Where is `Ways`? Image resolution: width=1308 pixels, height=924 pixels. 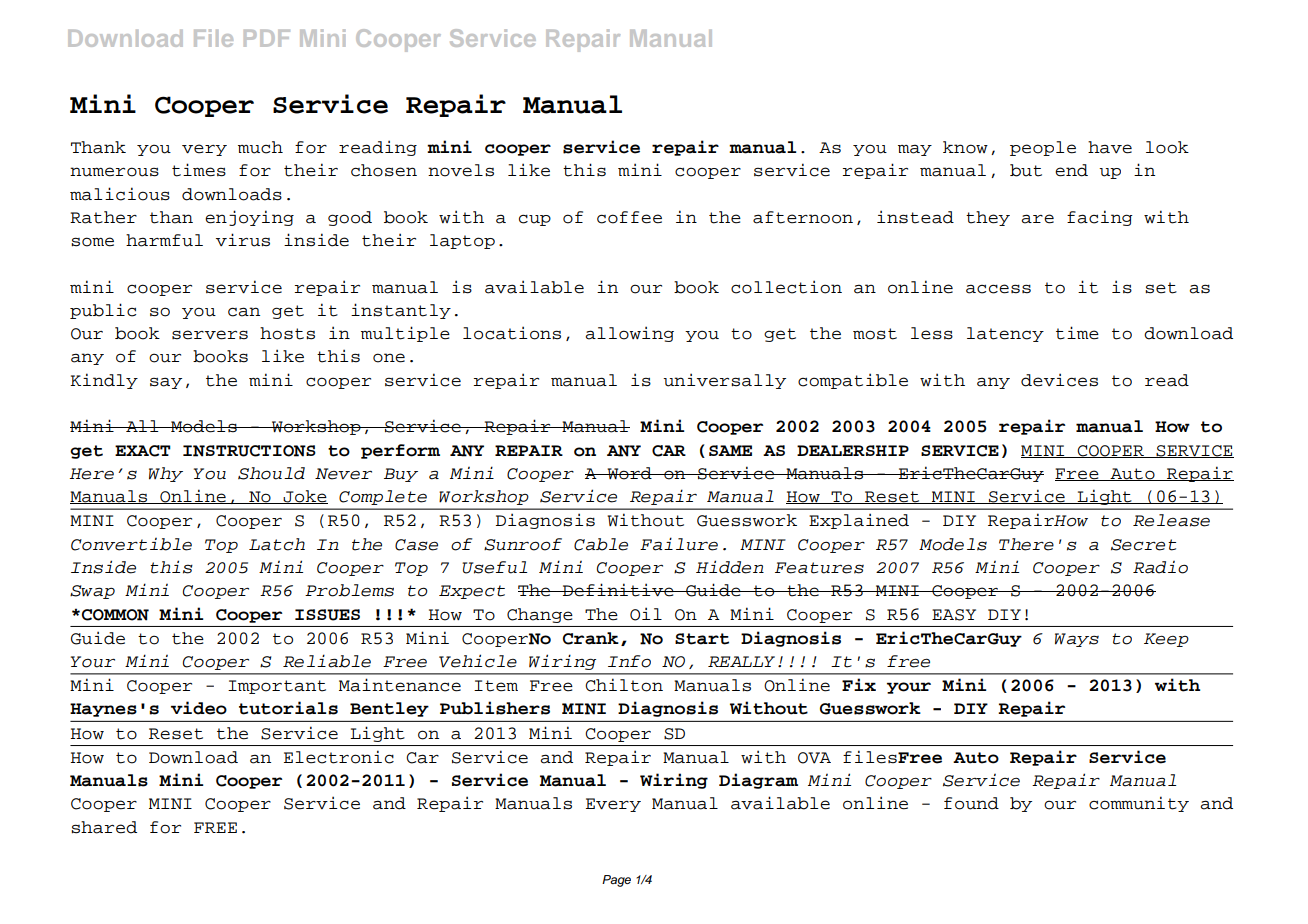
Ways is located at coordinates (1077, 640).
